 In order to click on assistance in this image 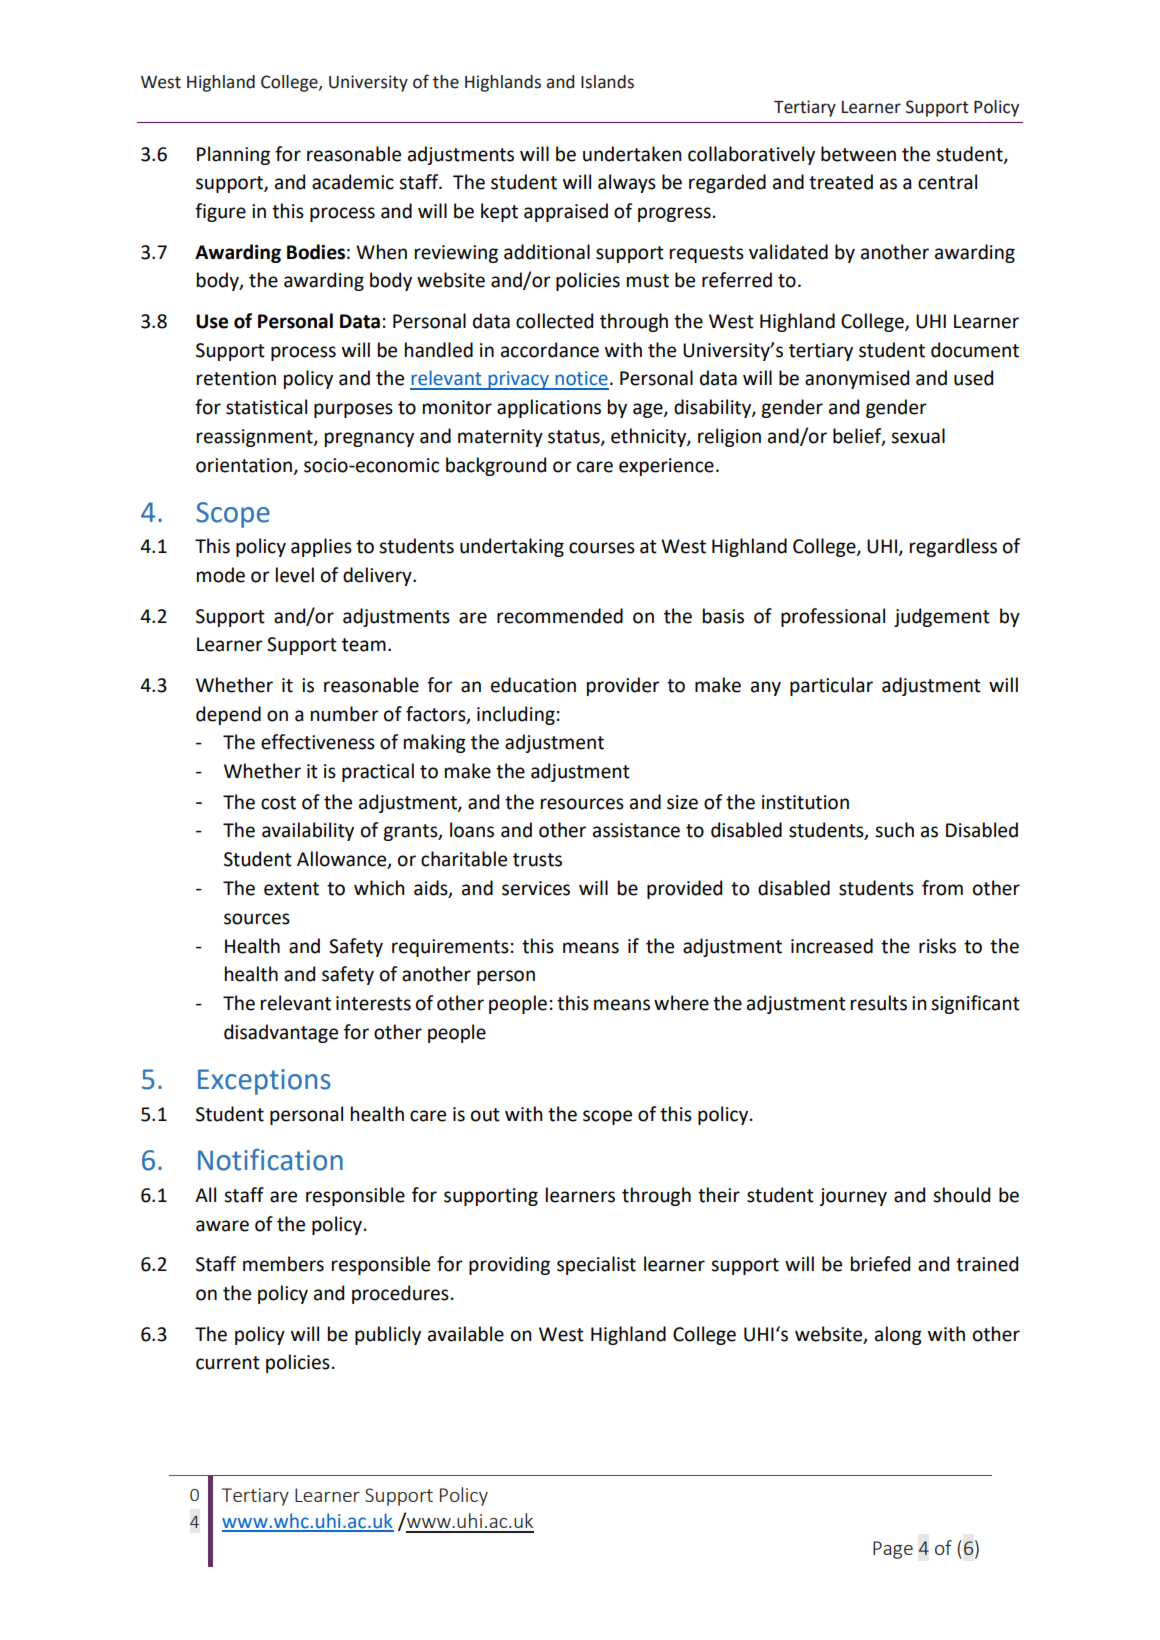, I will do `click(636, 830)`.
